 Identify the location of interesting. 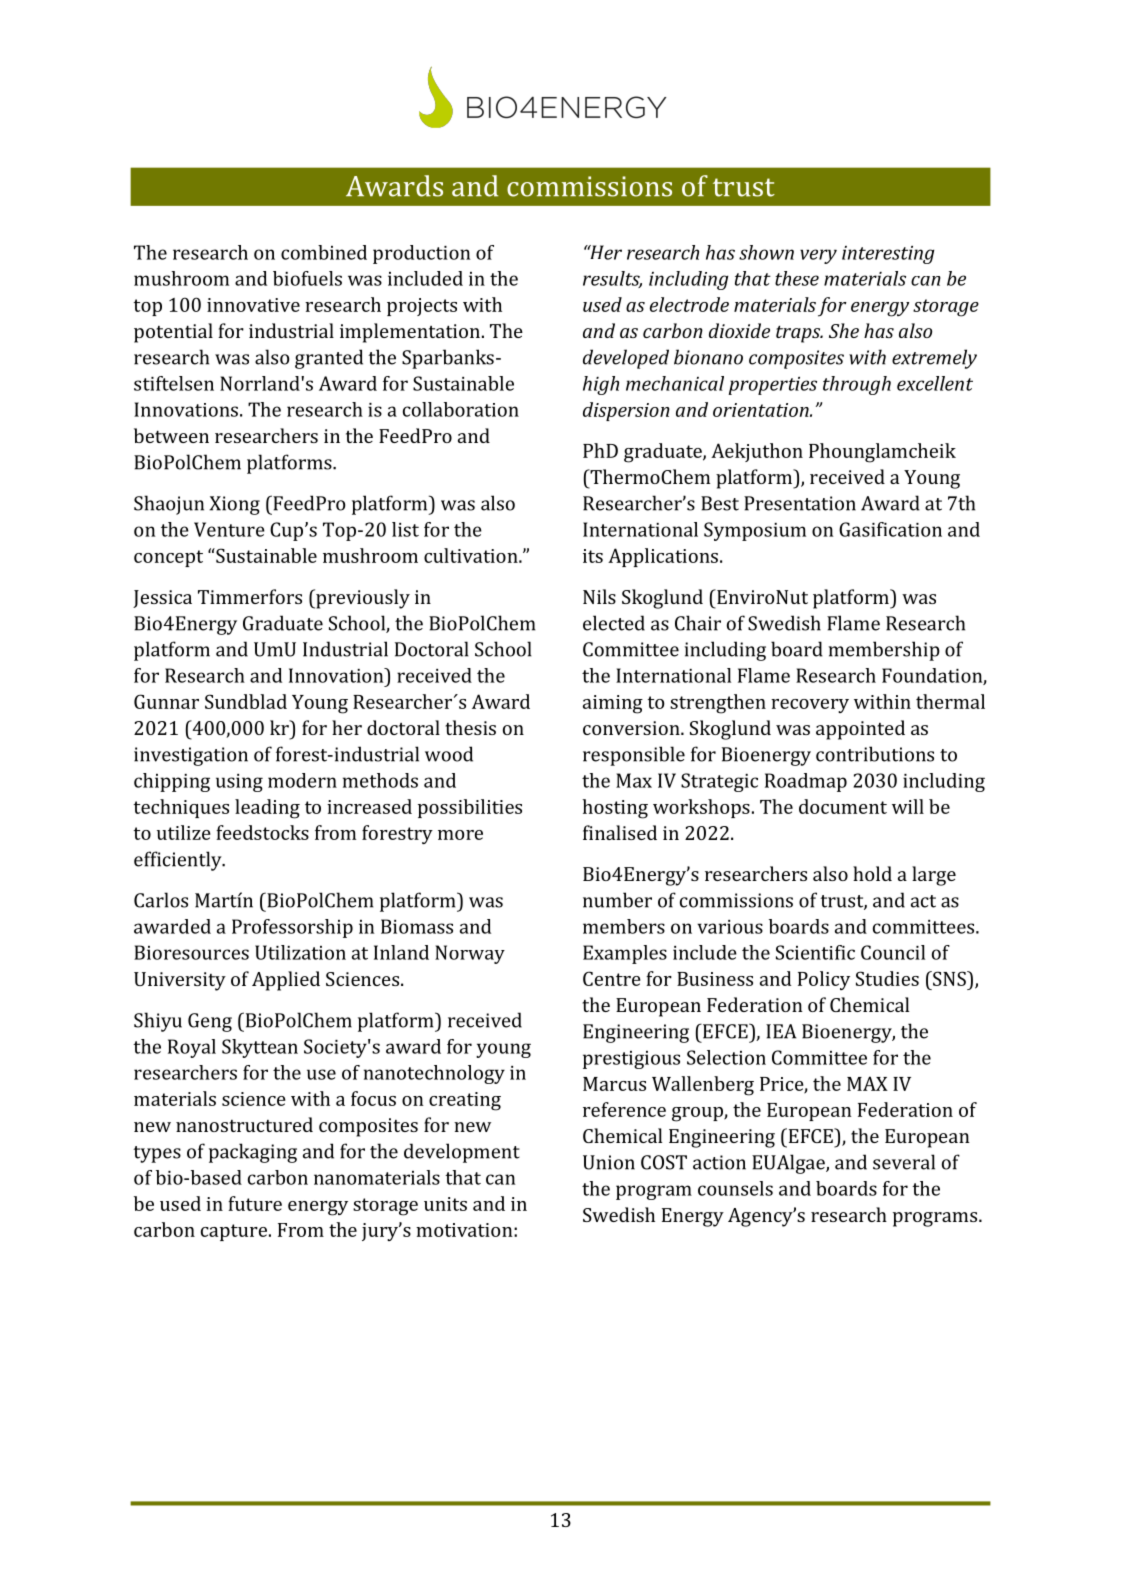
(888, 255).
